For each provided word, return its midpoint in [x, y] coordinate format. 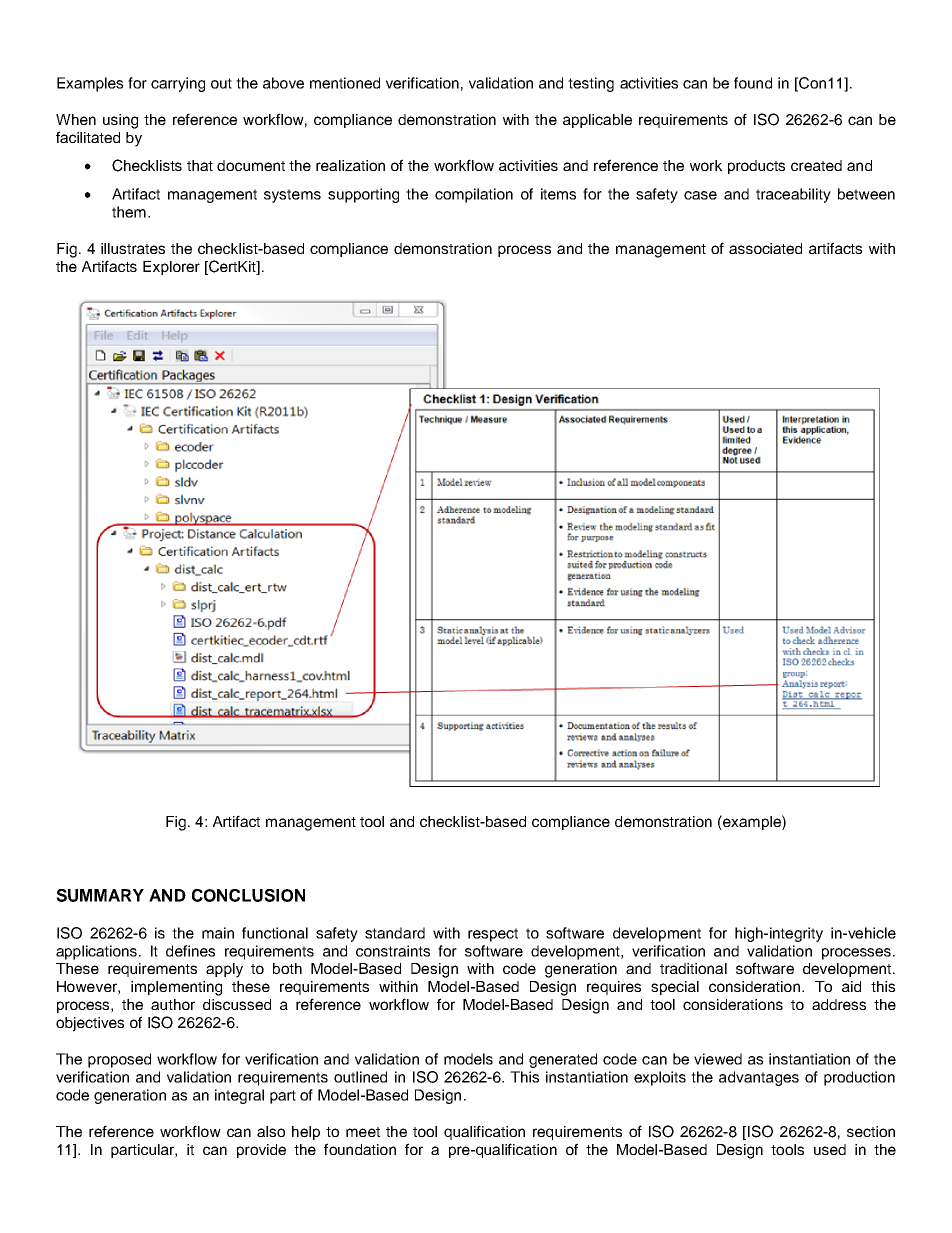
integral [239, 1096]
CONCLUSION [248, 895]
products [756, 167]
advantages [759, 1078]
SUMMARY [100, 895]
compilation [474, 195]
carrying [178, 84]
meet [363, 1132]
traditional [693, 968]
